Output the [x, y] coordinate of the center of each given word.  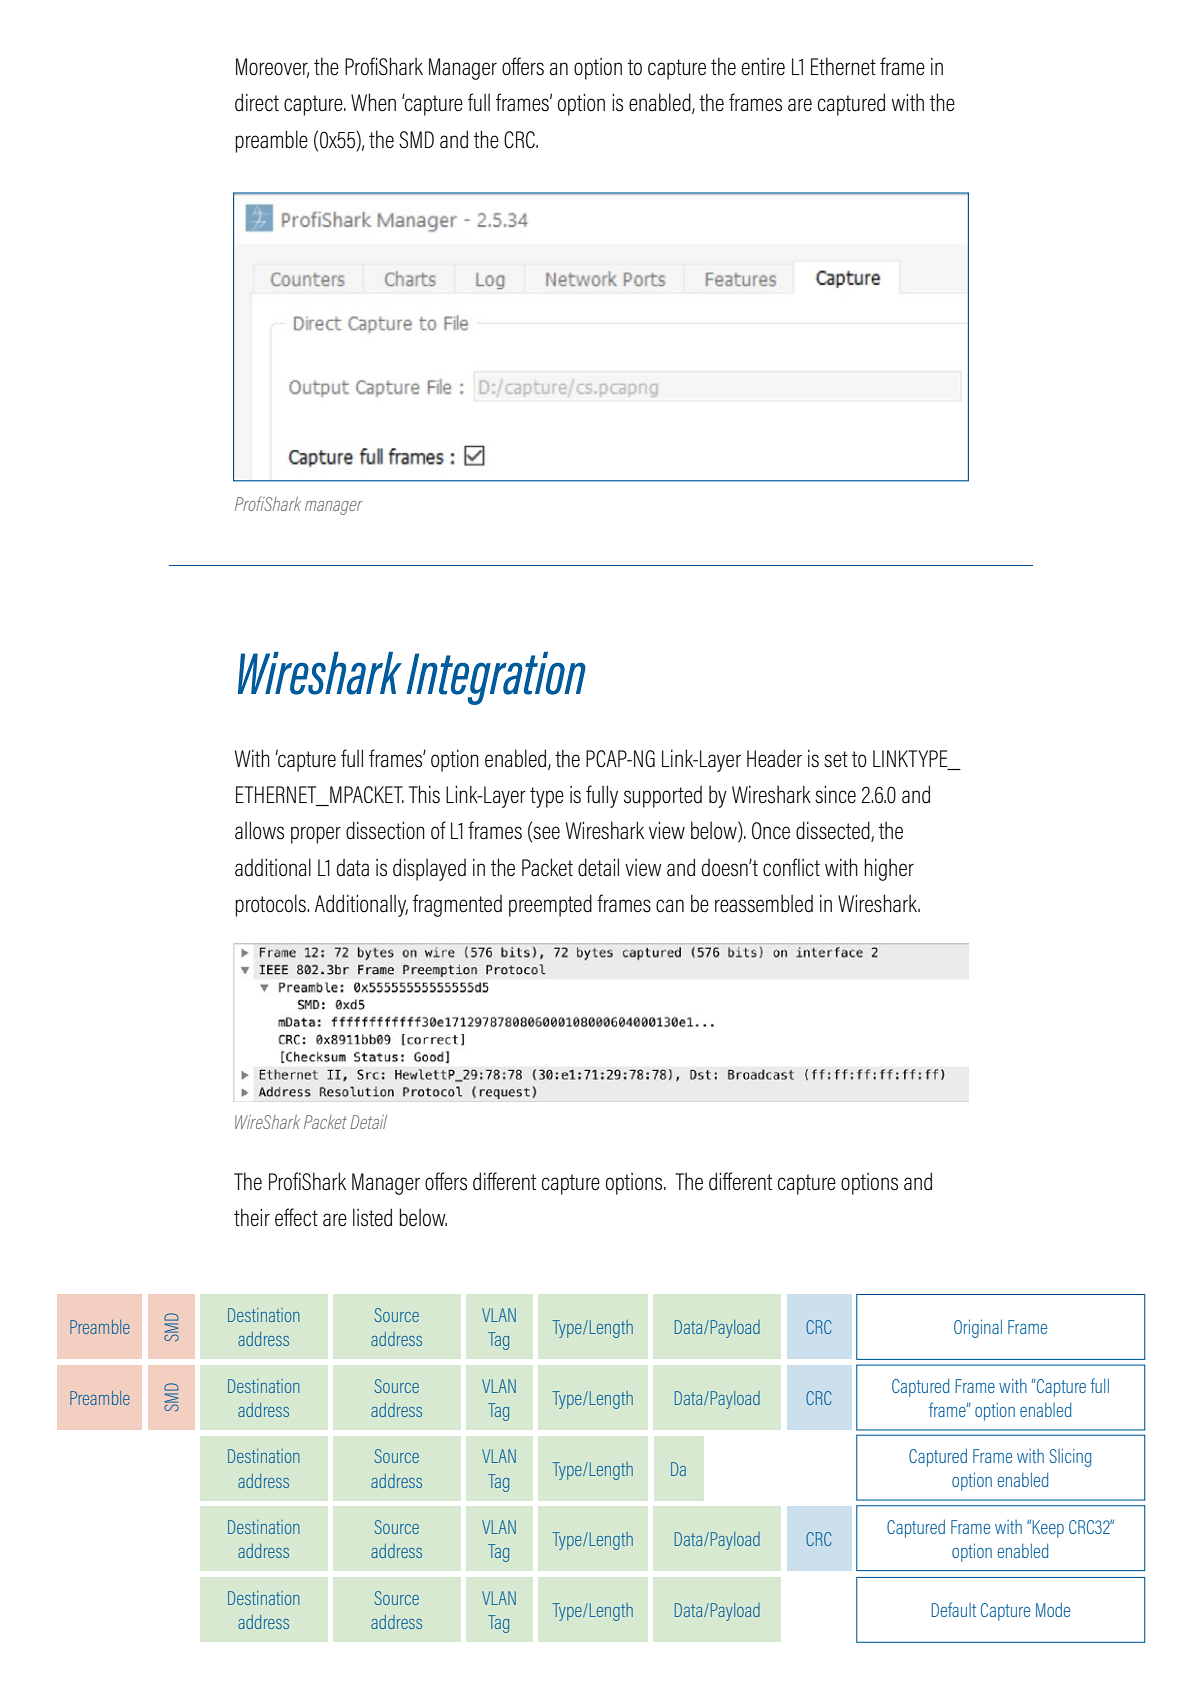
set [836, 759]
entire [763, 66]
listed [372, 1217]
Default [953, 1609]
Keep [1048, 1529]
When [373, 102]
